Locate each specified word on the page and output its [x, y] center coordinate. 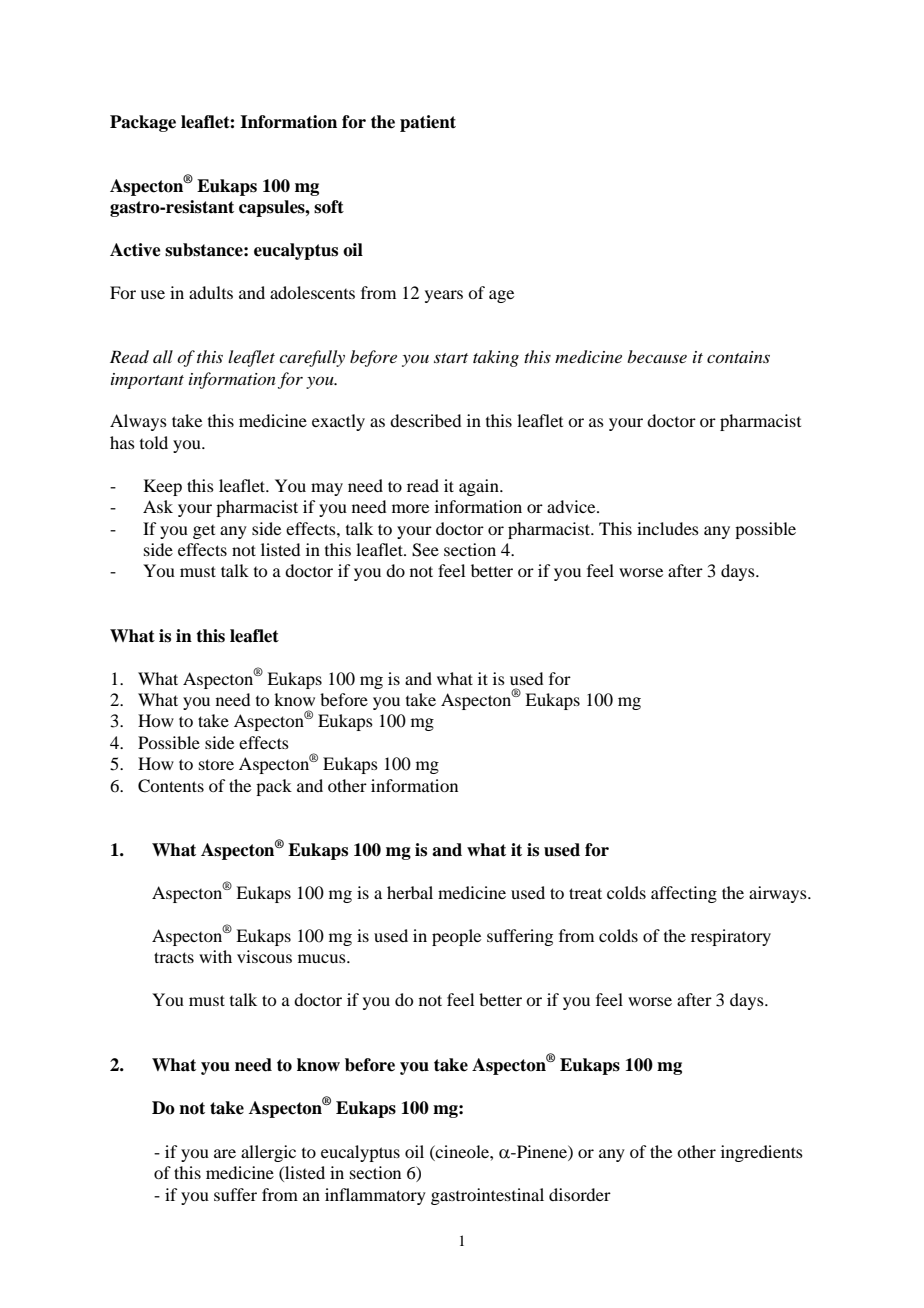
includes [668, 528]
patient [428, 123]
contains [738, 357]
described [425, 420]
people [456, 937]
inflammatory [375, 1196]
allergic [268, 1153]
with [215, 956]
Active [135, 250]
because [657, 356]
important [147, 381]
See [425, 550]
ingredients [762, 1153]
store [216, 764]
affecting [684, 894]
